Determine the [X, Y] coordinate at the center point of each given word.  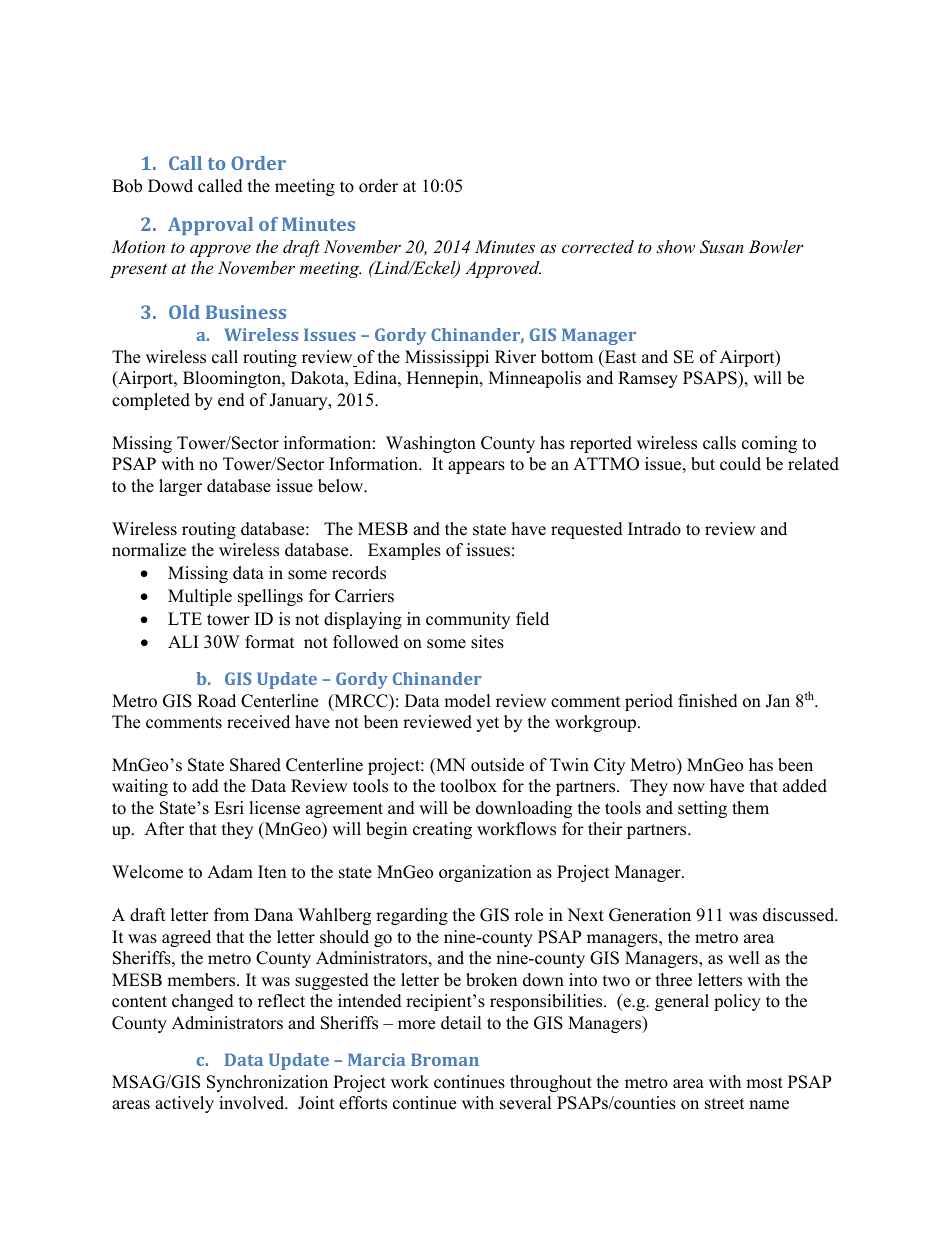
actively [184, 1104]
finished [708, 701]
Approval [210, 226]
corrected [598, 246]
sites [487, 642]
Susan [722, 247]
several [526, 1103]
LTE [185, 618]
